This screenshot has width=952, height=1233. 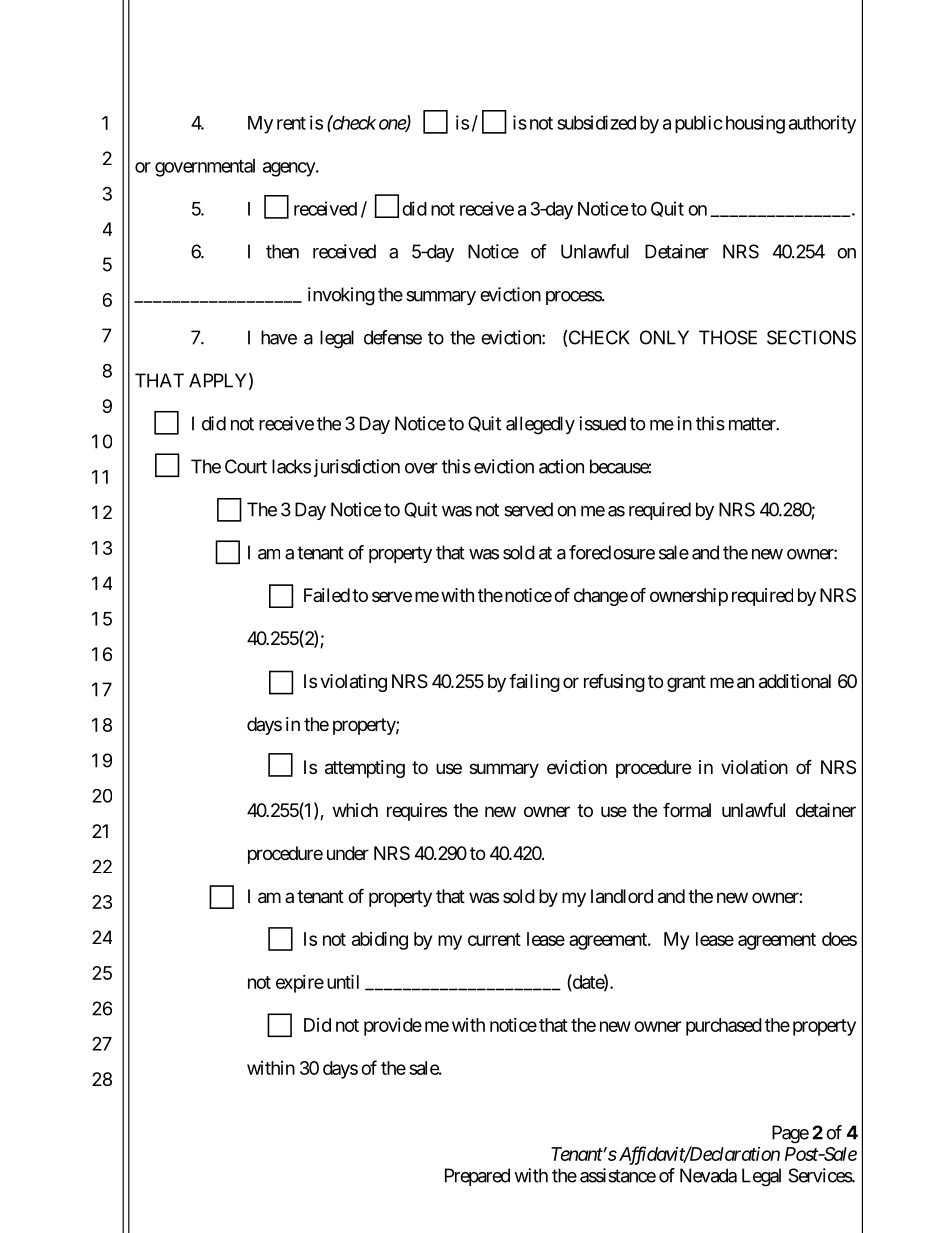 What do you see at coordinates (393, 1027) in the screenshot?
I see `provide` at bounding box center [393, 1027].
